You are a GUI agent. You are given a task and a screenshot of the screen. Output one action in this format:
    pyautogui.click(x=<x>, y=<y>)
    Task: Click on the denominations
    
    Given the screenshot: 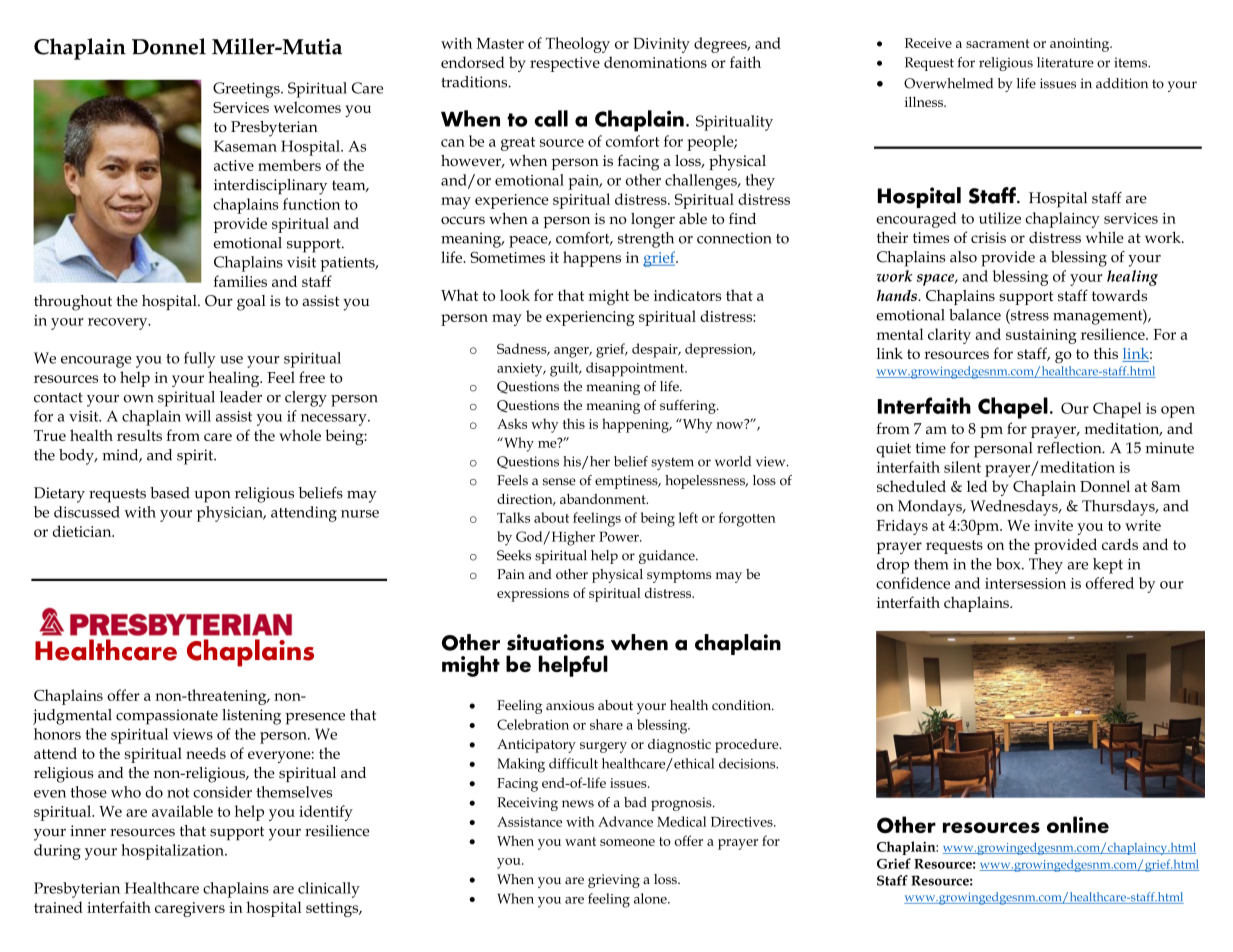 What is the action you would take?
    pyautogui.click(x=655, y=62)
